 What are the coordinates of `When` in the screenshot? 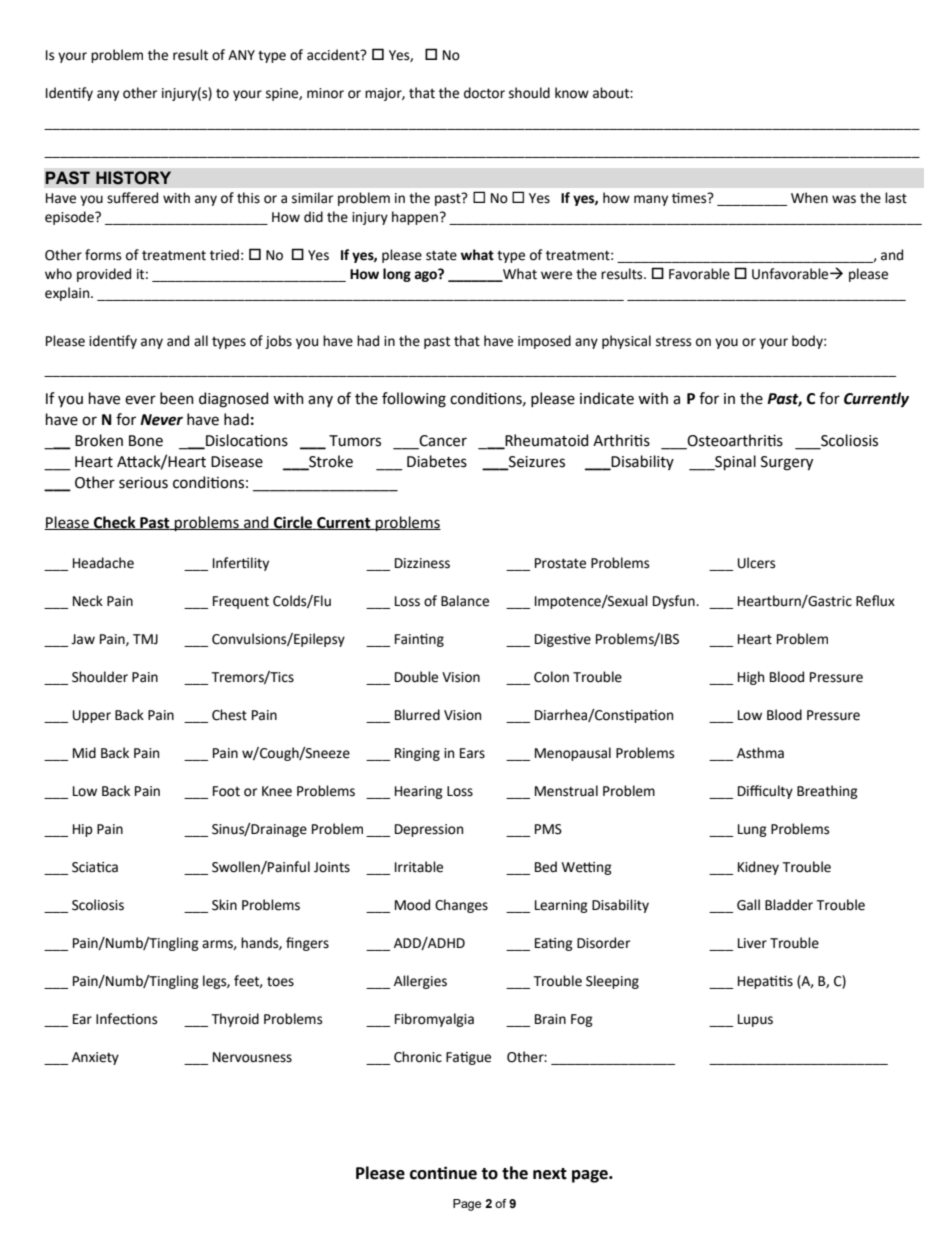 It's located at (809, 198).
